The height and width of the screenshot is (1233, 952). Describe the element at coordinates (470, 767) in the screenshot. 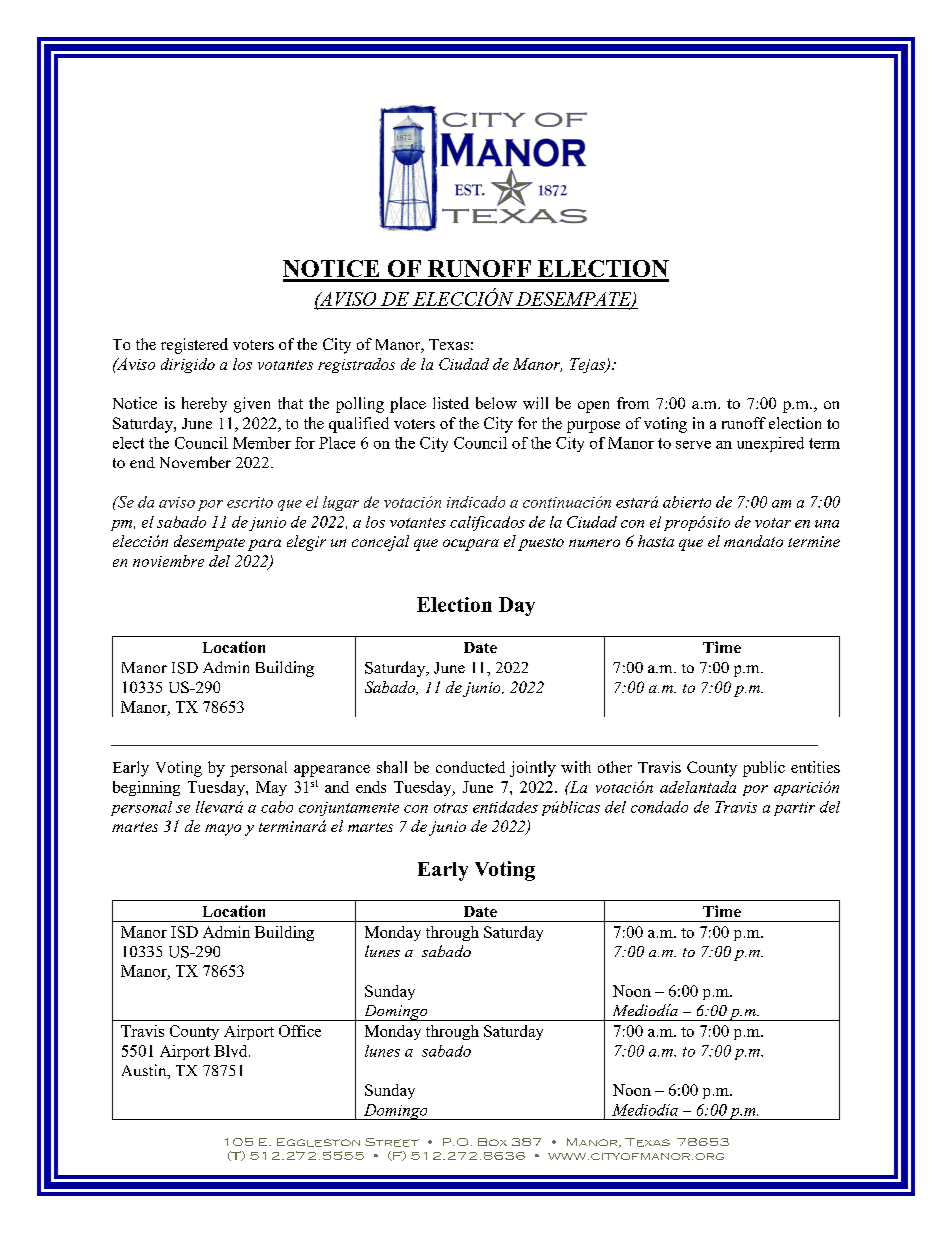

I see `conducted` at that location.
